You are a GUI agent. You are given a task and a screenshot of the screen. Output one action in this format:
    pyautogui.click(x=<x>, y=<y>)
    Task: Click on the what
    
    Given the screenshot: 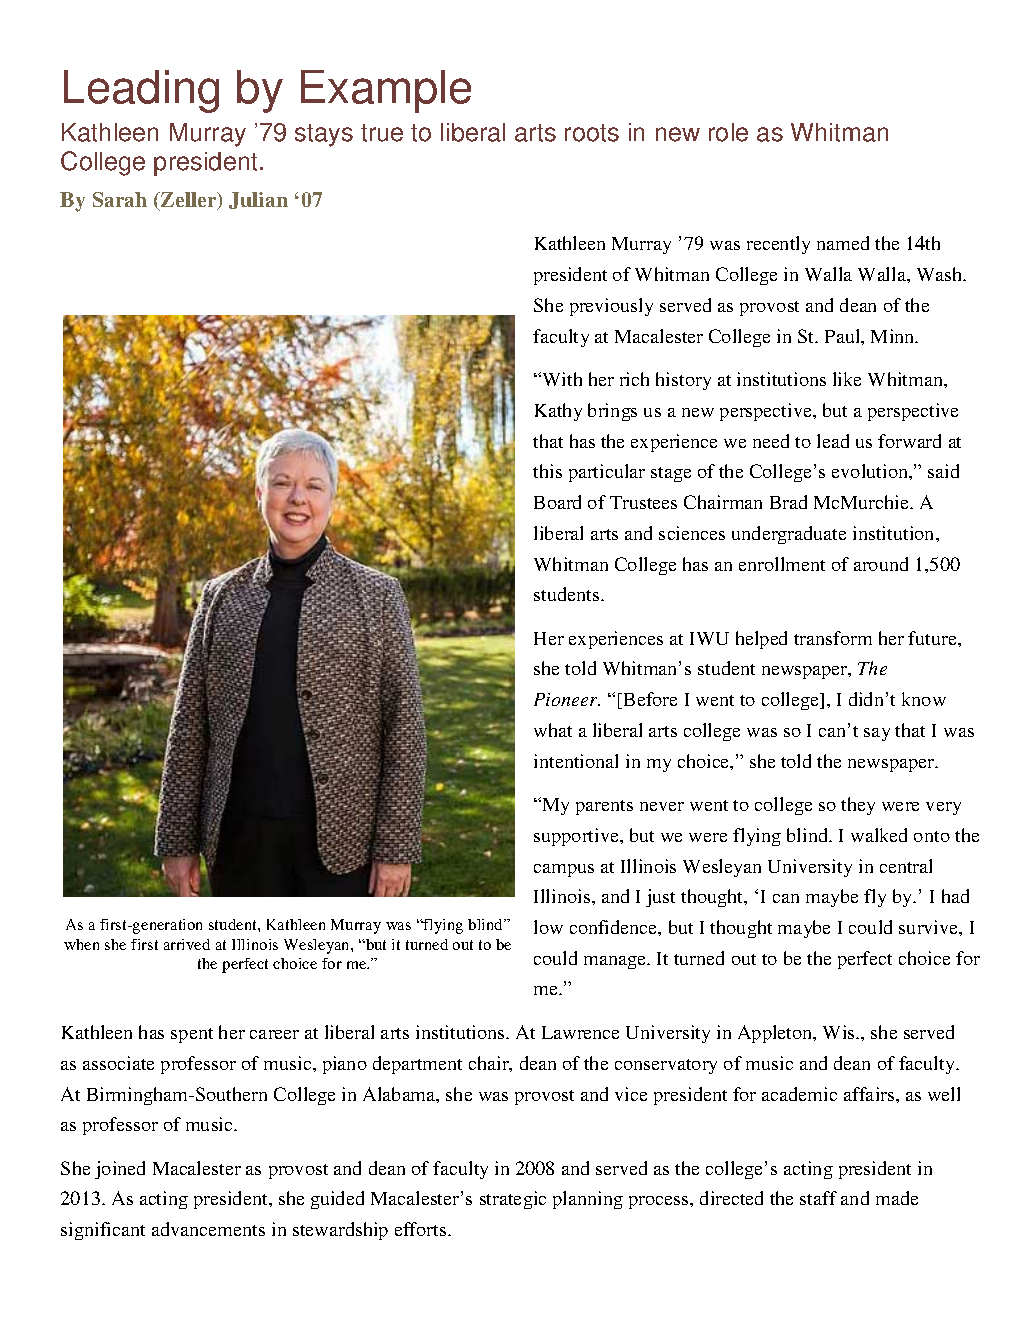 What is the action you would take?
    pyautogui.click(x=553, y=730)
